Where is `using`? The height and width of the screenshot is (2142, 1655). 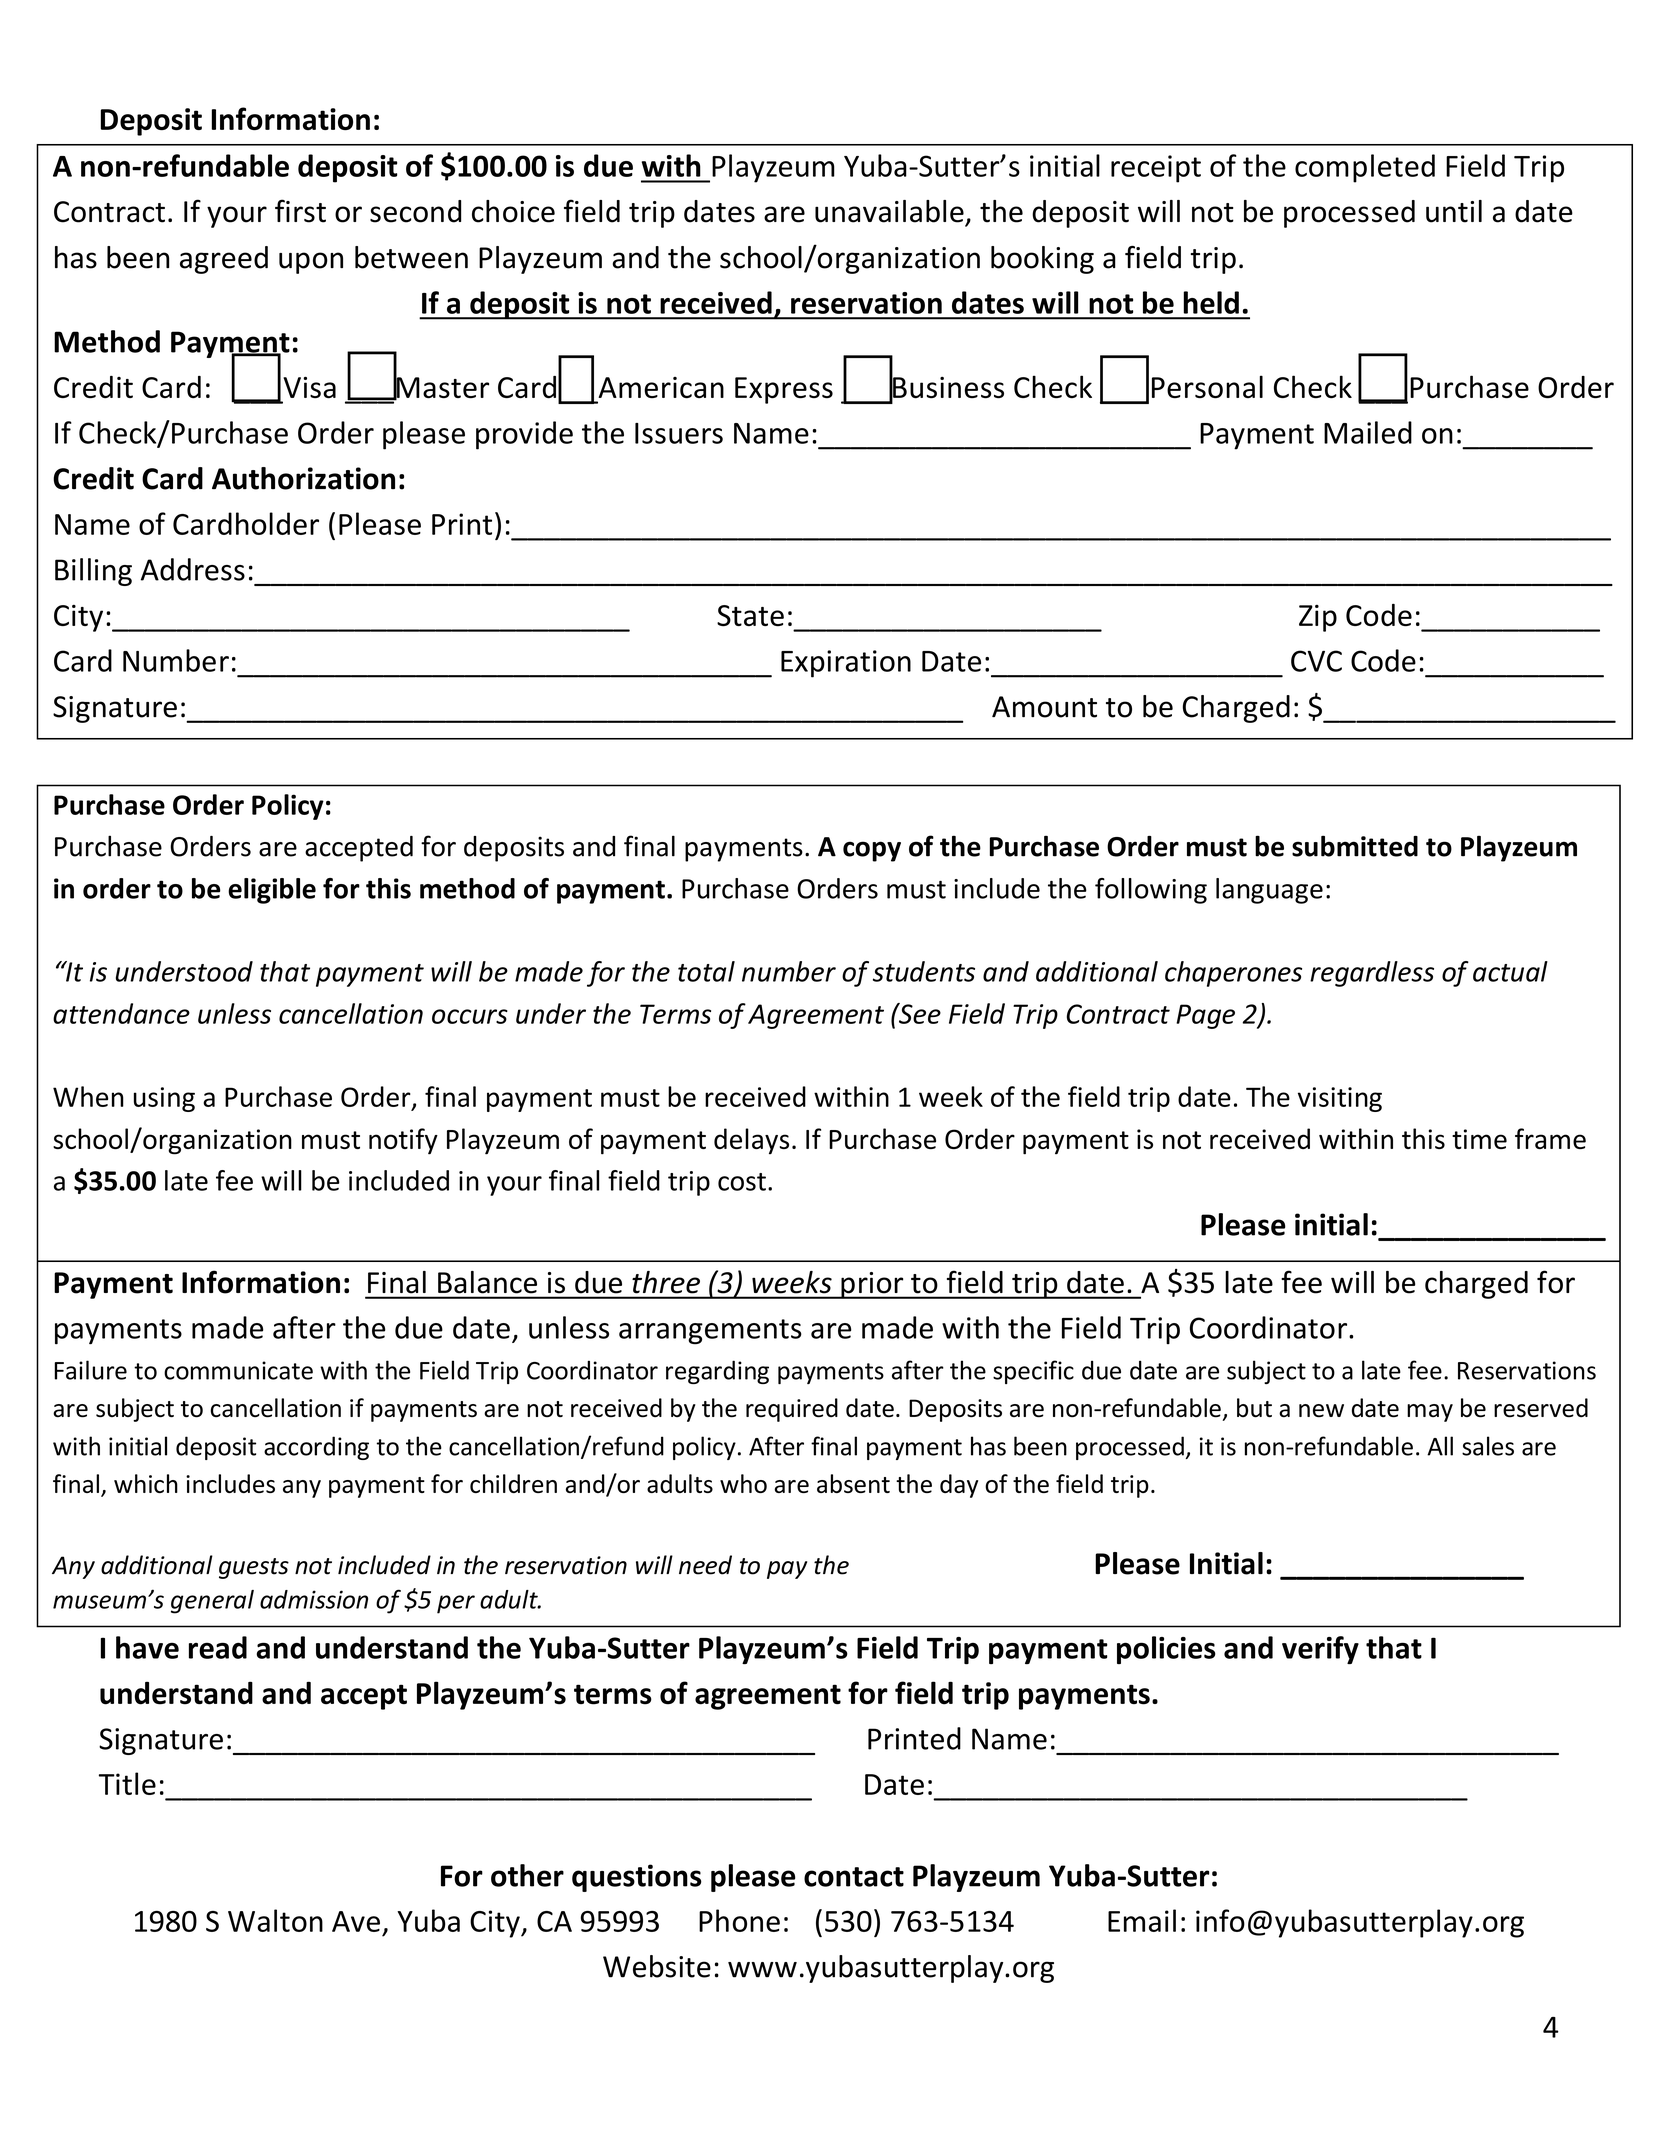
using is located at coordinates (164, 1099).
